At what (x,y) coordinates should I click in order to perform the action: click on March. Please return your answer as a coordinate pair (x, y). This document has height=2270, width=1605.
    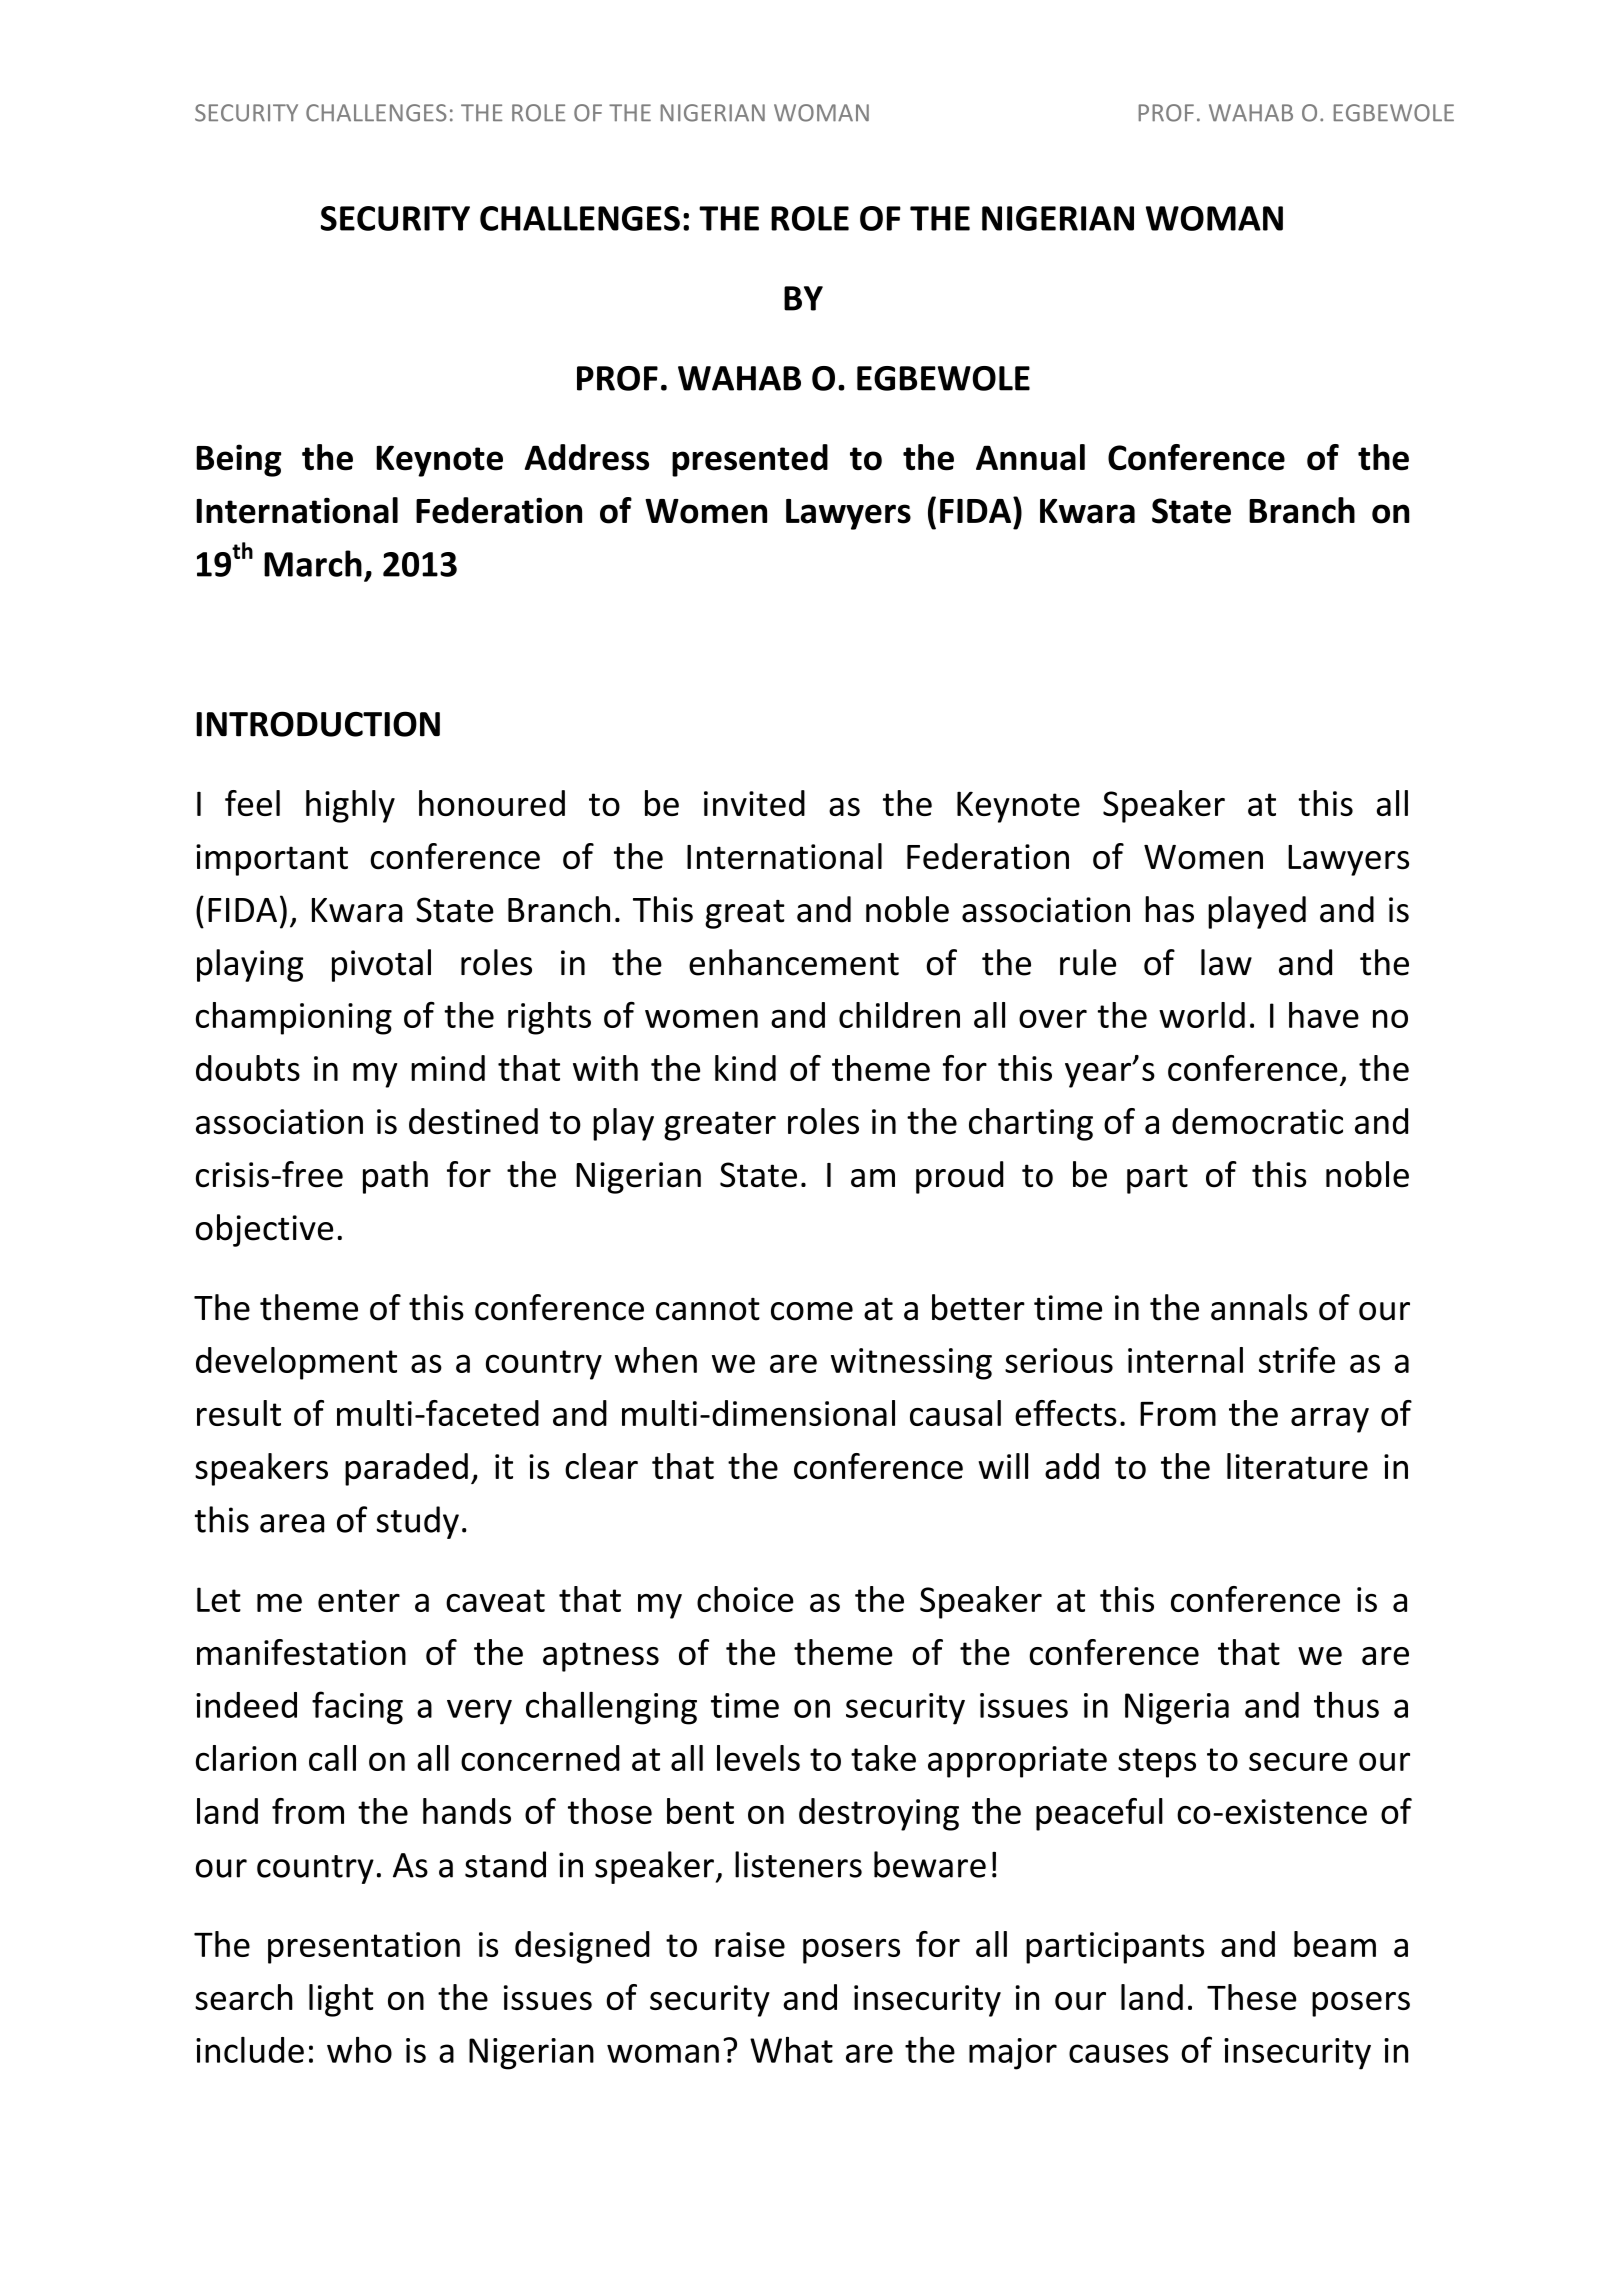
    Looking at the image, I should click on (313, 563).
